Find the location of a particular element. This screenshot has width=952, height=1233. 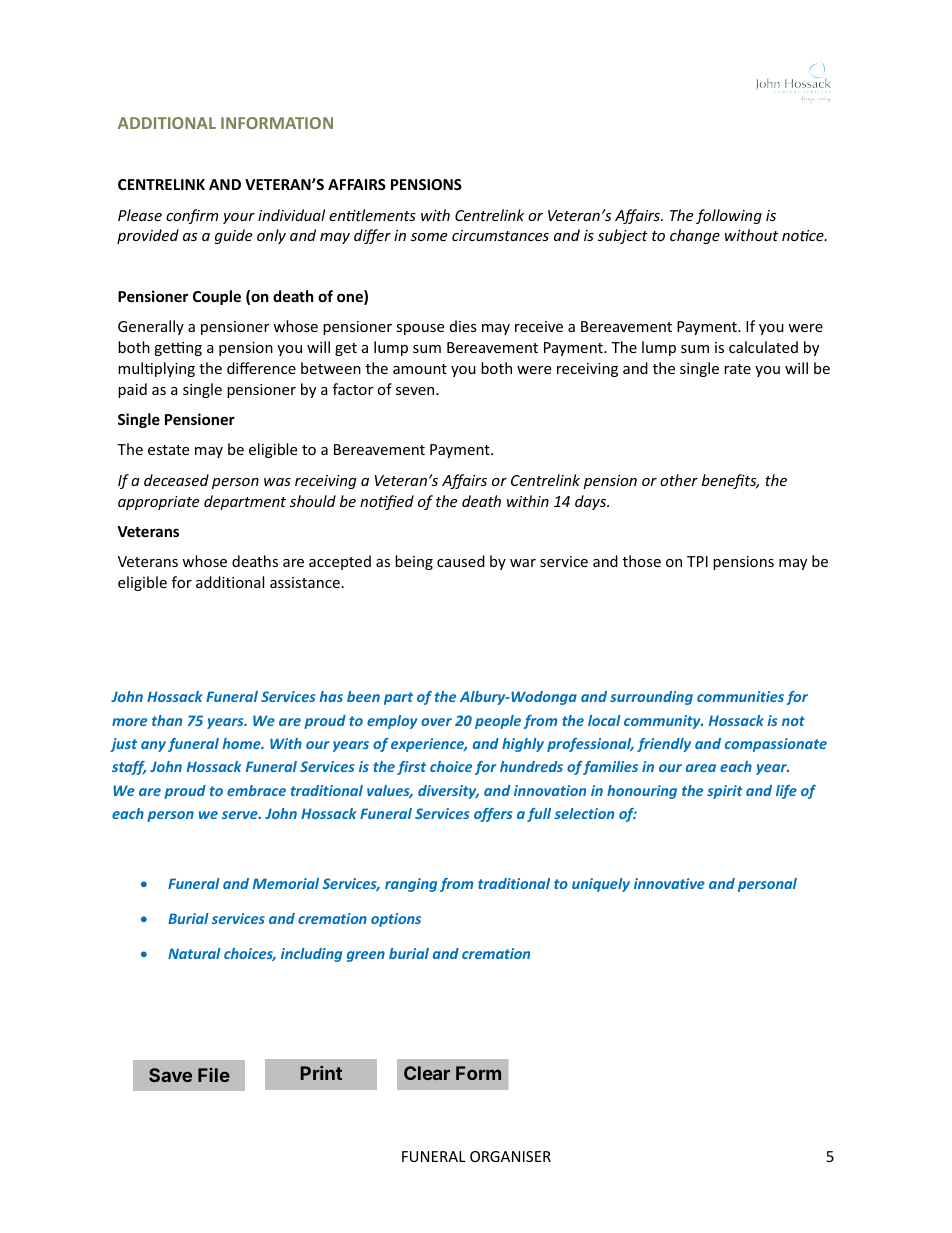

INFORMATION is located at coordinates (277, 123).
